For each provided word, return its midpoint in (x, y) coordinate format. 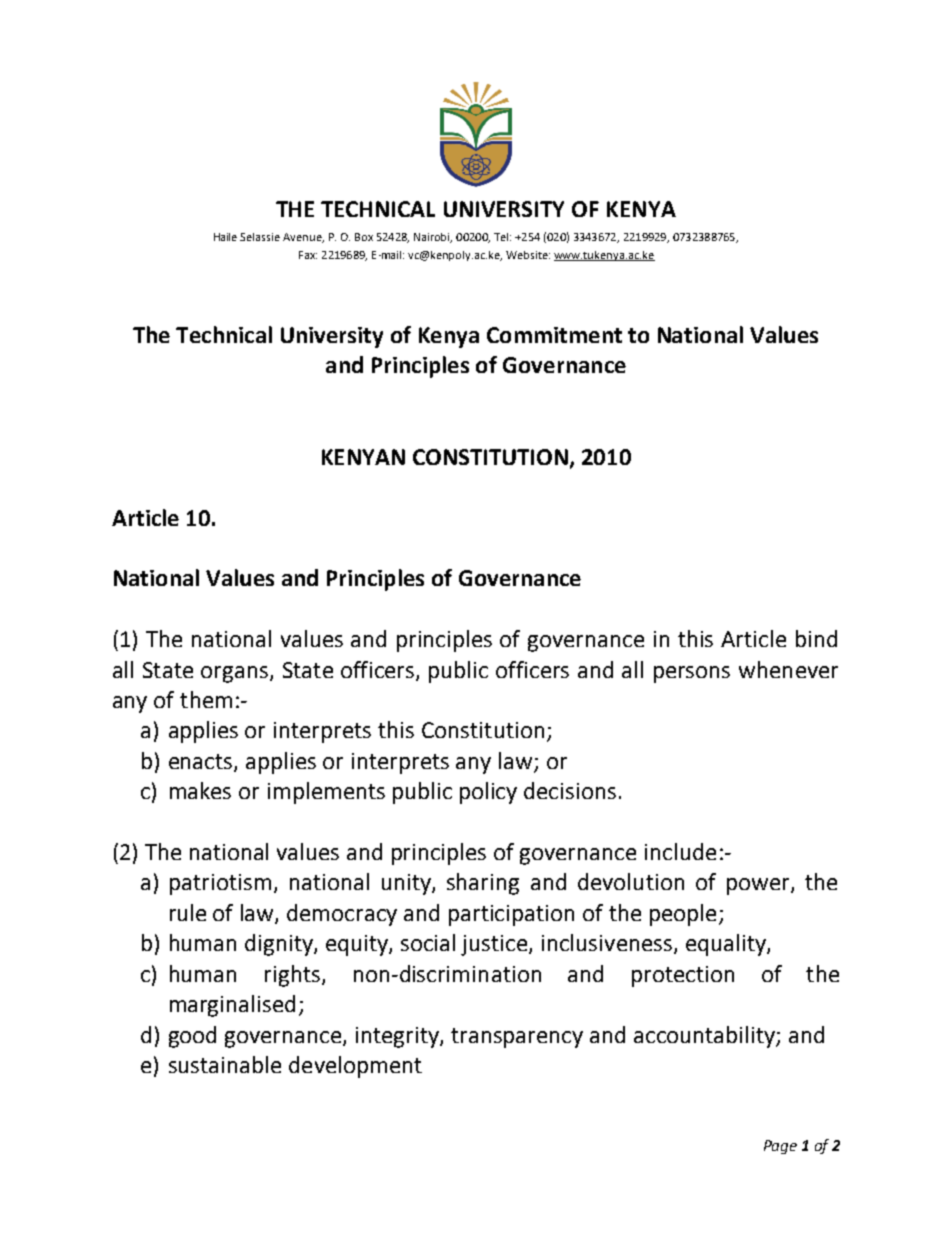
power (759, 886)
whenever (788, 669)
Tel (502, 237)
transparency (517, 1038)
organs (234, 674)
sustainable (225, 1064)
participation (511, 915)
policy (488, 793)
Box (364, 237)
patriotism (220, 884)
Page (780, 1147)
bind (816, 638)
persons (692, 674)
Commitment (554, 335)
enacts (202, 763)
